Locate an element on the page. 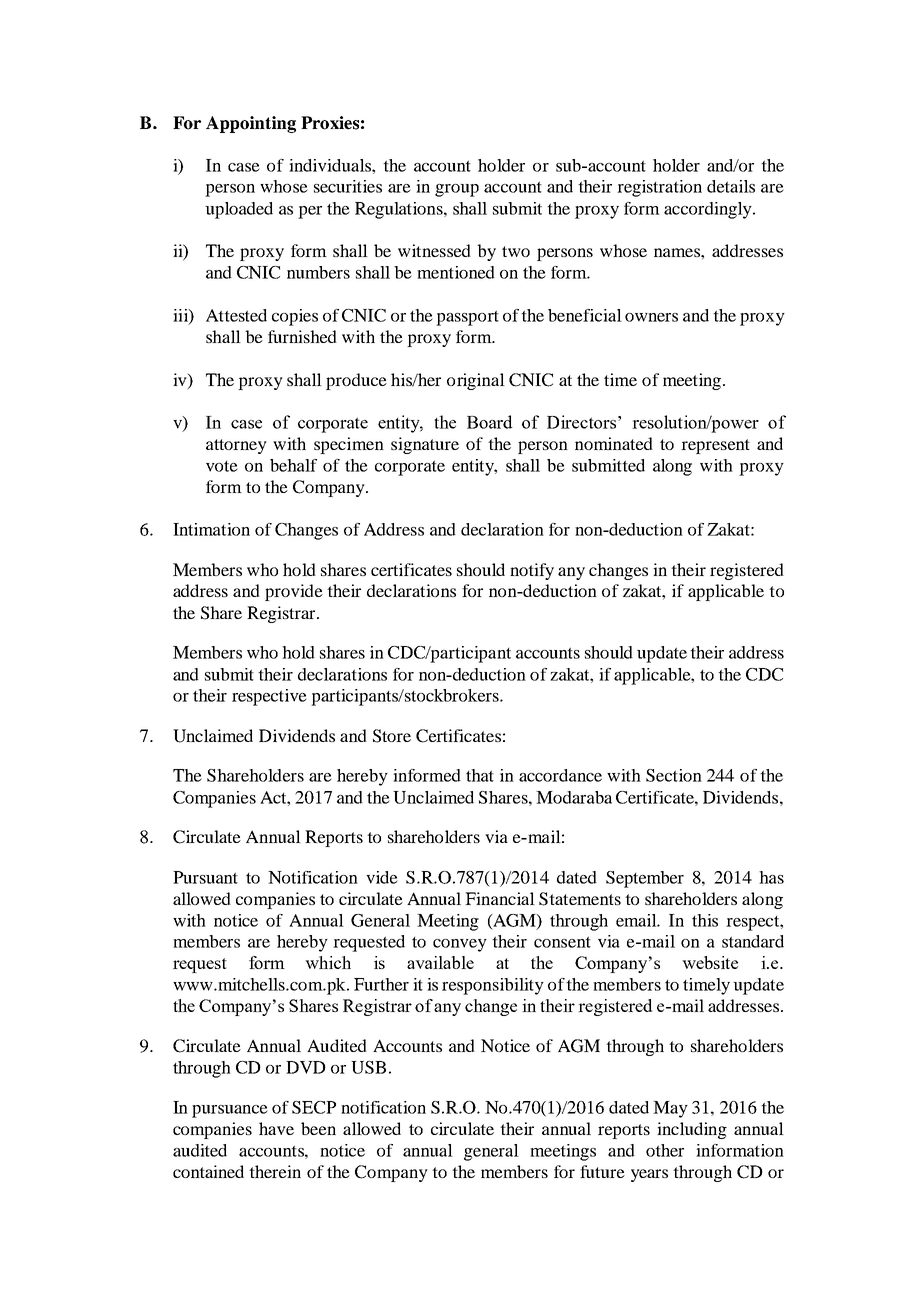 Image resolution: width=924 pixels, height=1307 pixels. Section is located at coordinates (674, 775).
